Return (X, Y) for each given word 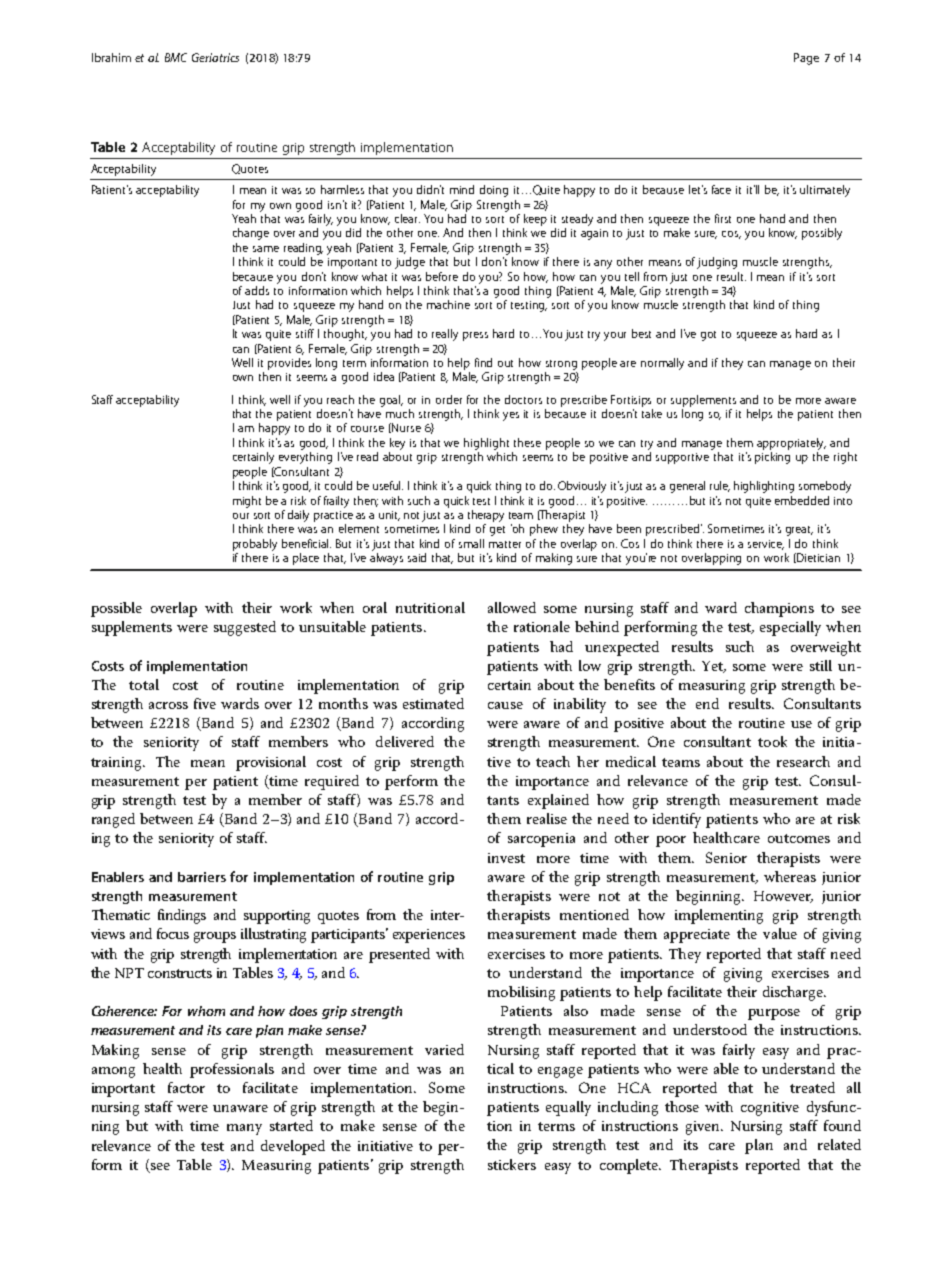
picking (772, 458)
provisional (271, 763)
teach (553, 761)
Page (806, 59)
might (247, 502)
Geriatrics (215, 57)
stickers (512, 1164)
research (803, 761)
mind (462, 189)
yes (511, 416)
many (244, 1129)
